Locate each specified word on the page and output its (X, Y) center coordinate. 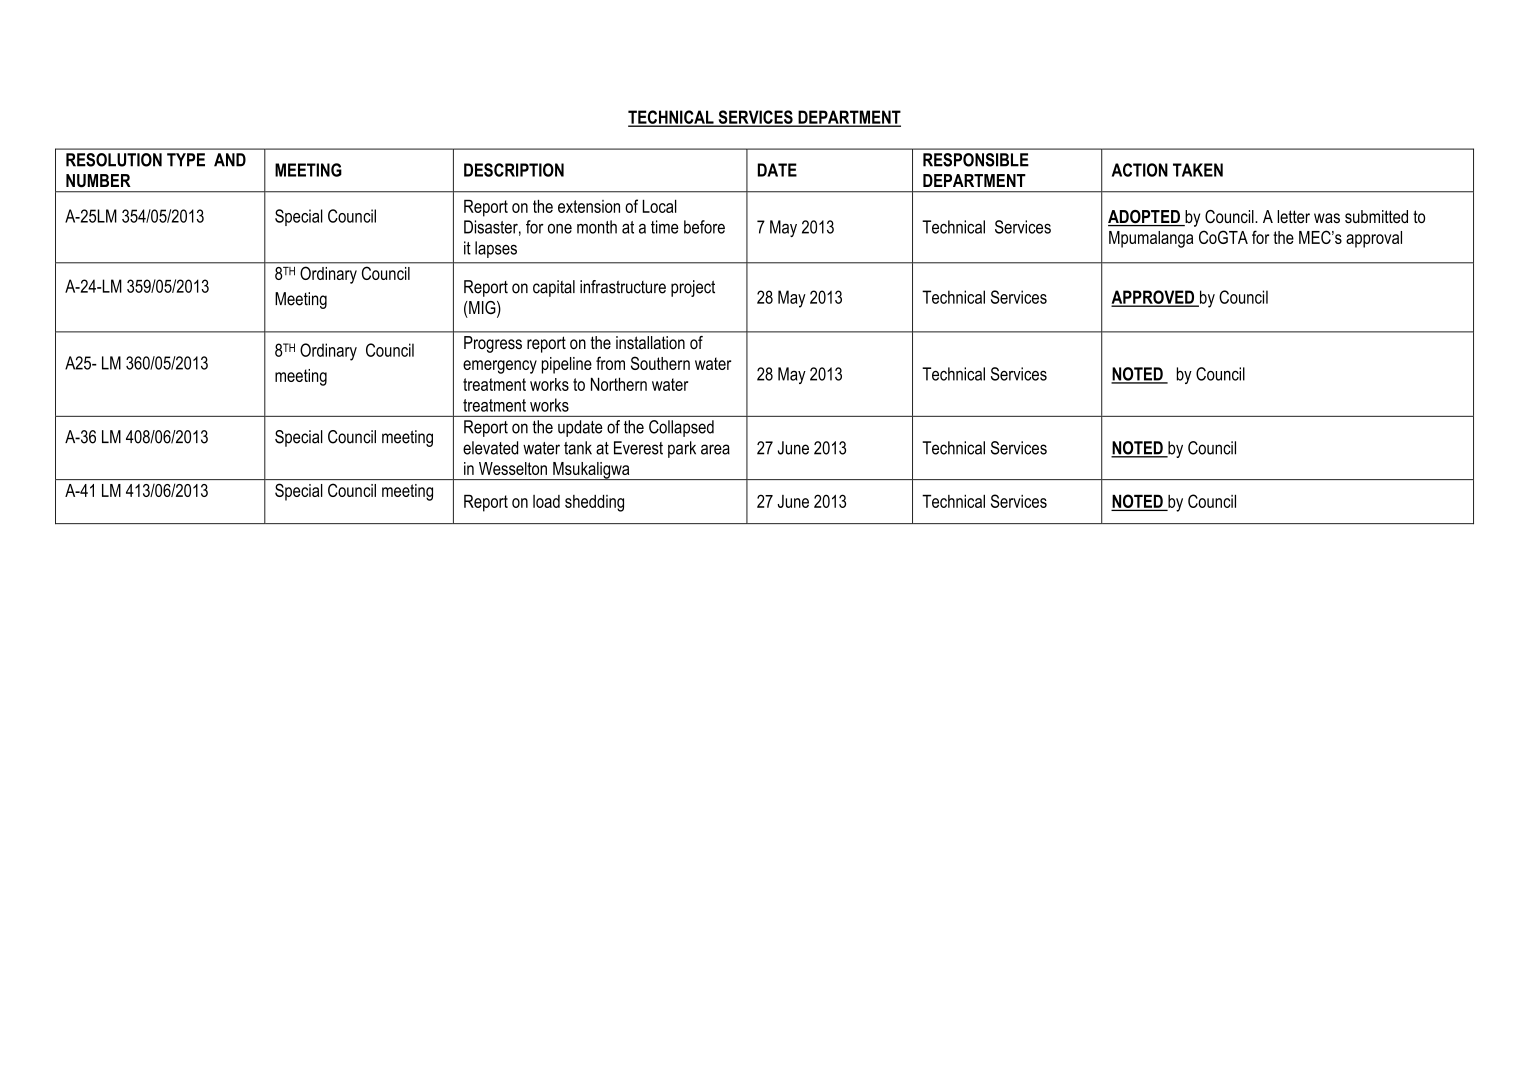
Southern (660, 363)
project (693, 288)
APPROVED (1154, 298)
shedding (594, 503)
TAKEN (1198, 170)
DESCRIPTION (514, 170)
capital (554, 288)
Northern (619, 384)
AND (230, 160)
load (546, 501)
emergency (500, 367)
